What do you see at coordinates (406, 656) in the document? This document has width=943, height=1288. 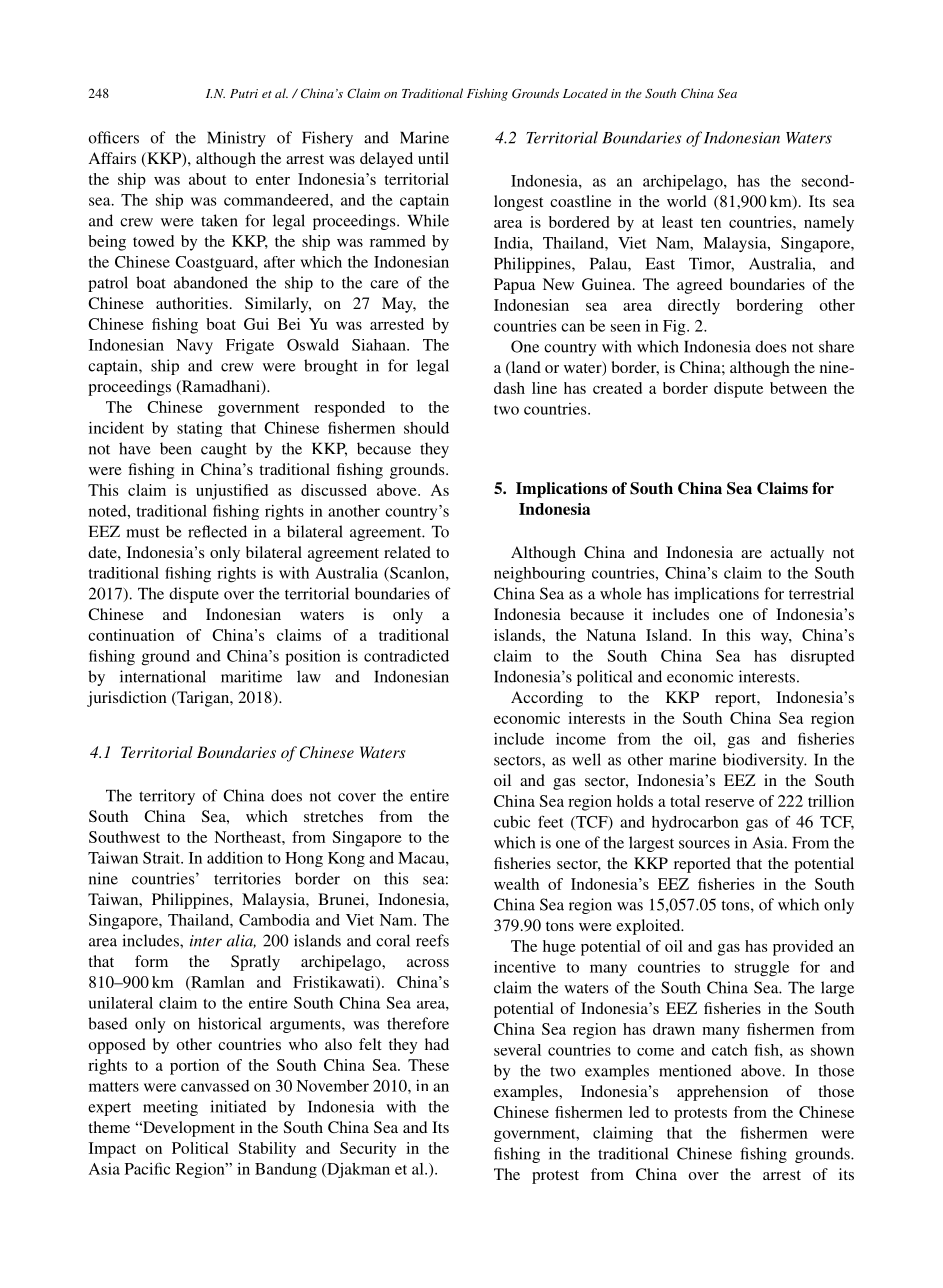 I see `contradicted` at bounding box center [406, 656].
